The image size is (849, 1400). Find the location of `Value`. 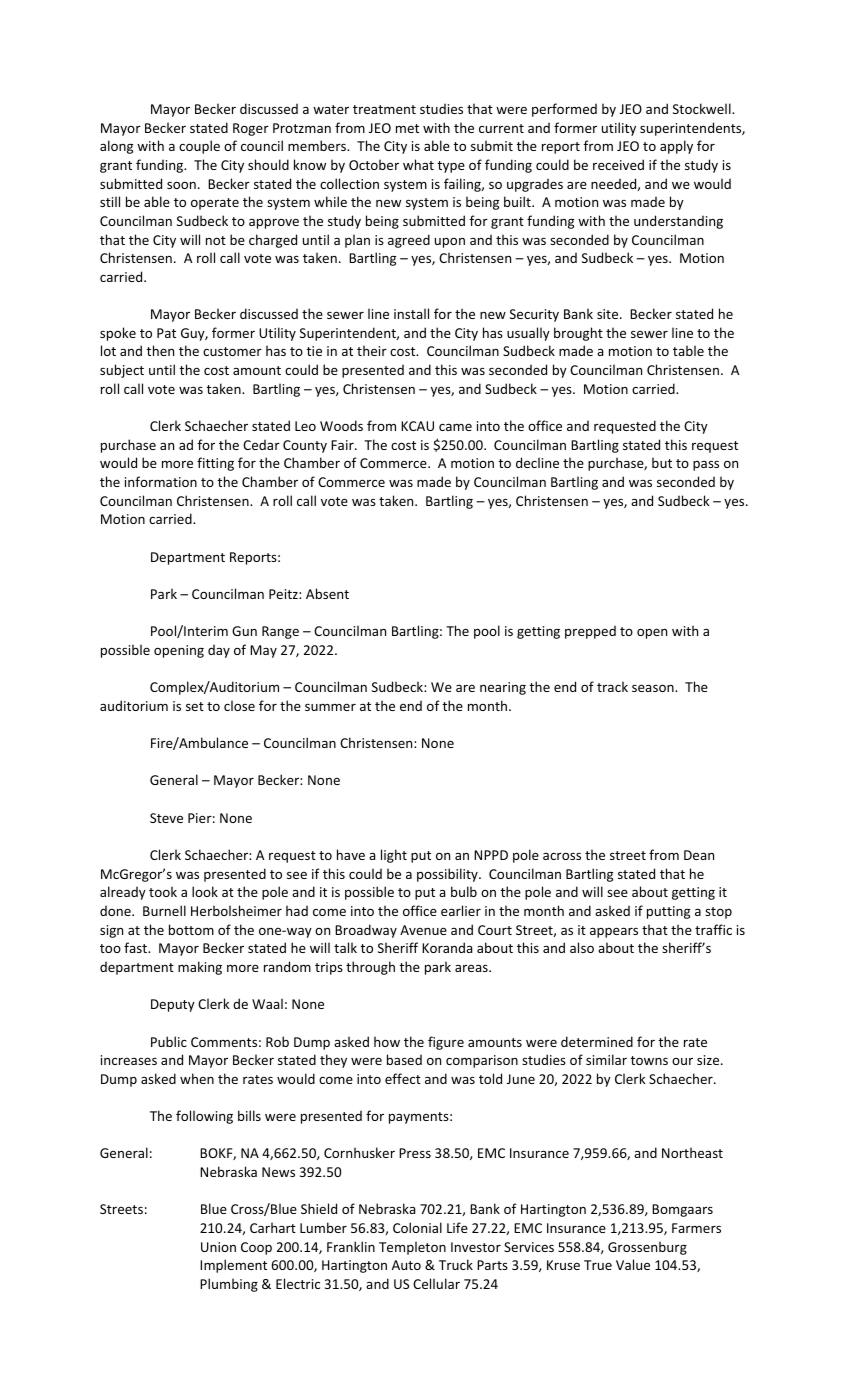

Value is located at coordinates (633, 1264).
